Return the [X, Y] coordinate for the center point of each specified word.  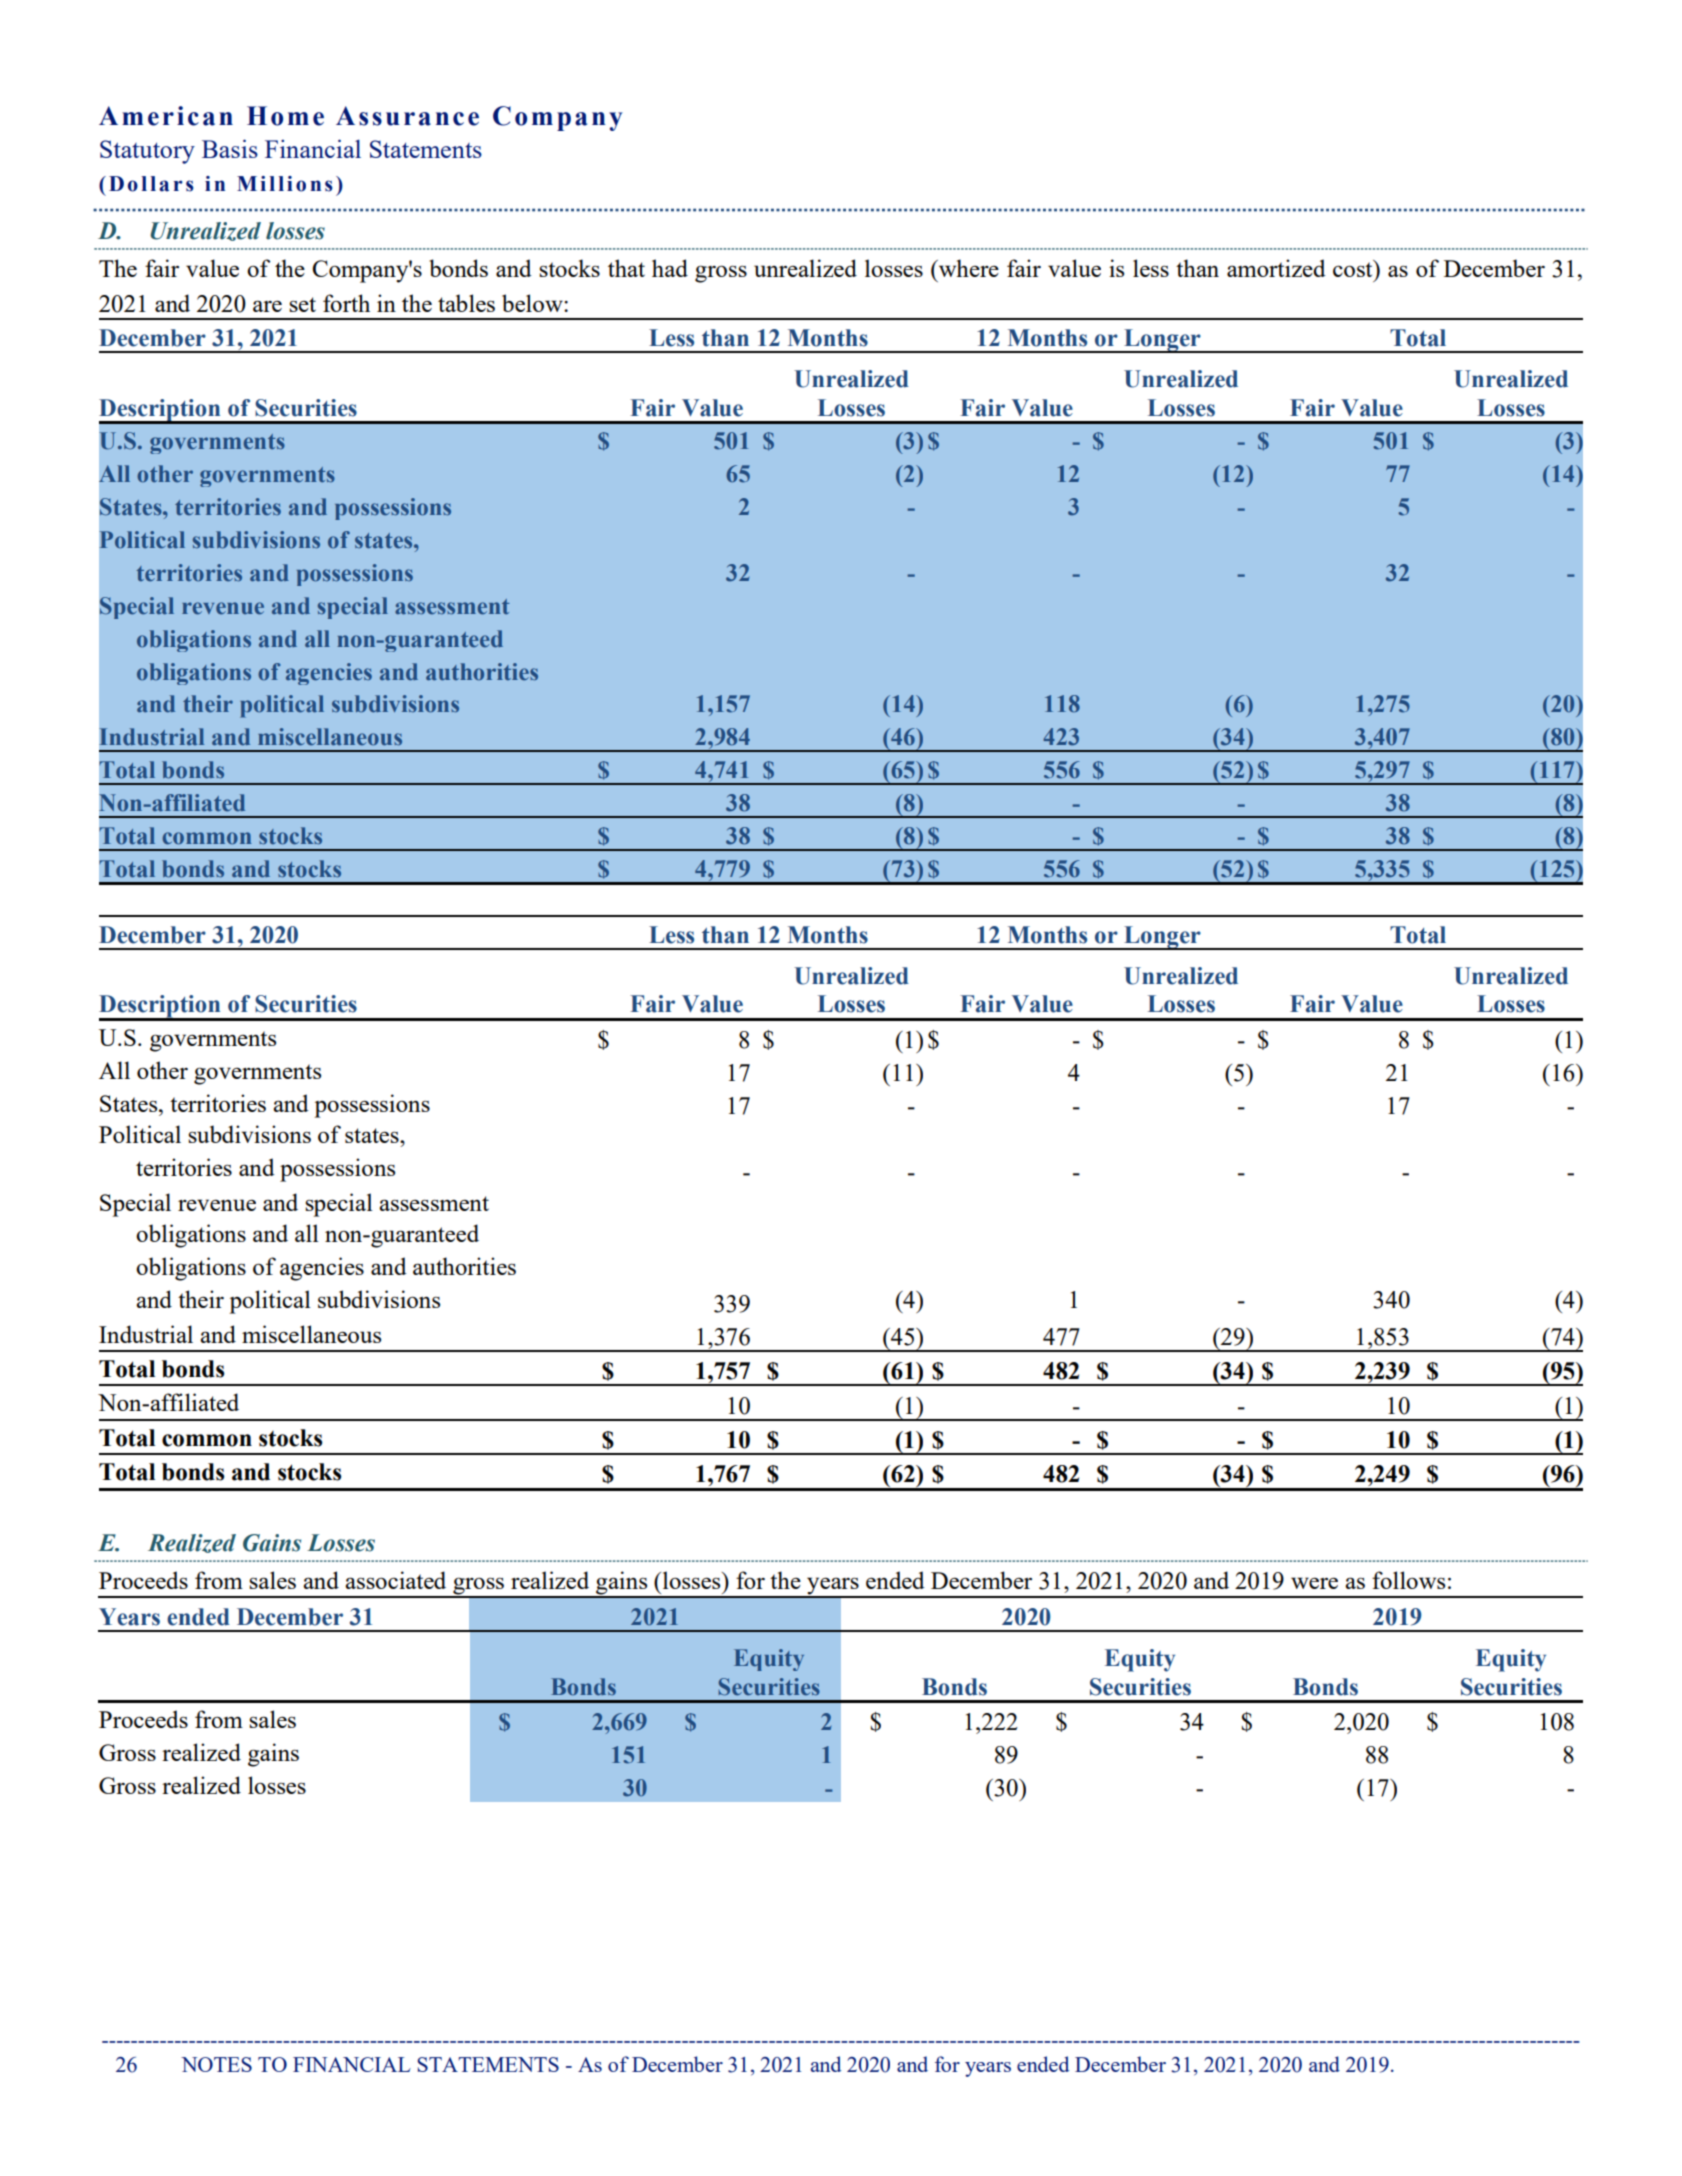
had [670, 268]
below [533, 303]
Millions [285, 184]
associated [395, 1580]
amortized [1276, 268]
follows [1408, 1580]
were [1314, 1583]
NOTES [216, 2064]
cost [1354, 268]
